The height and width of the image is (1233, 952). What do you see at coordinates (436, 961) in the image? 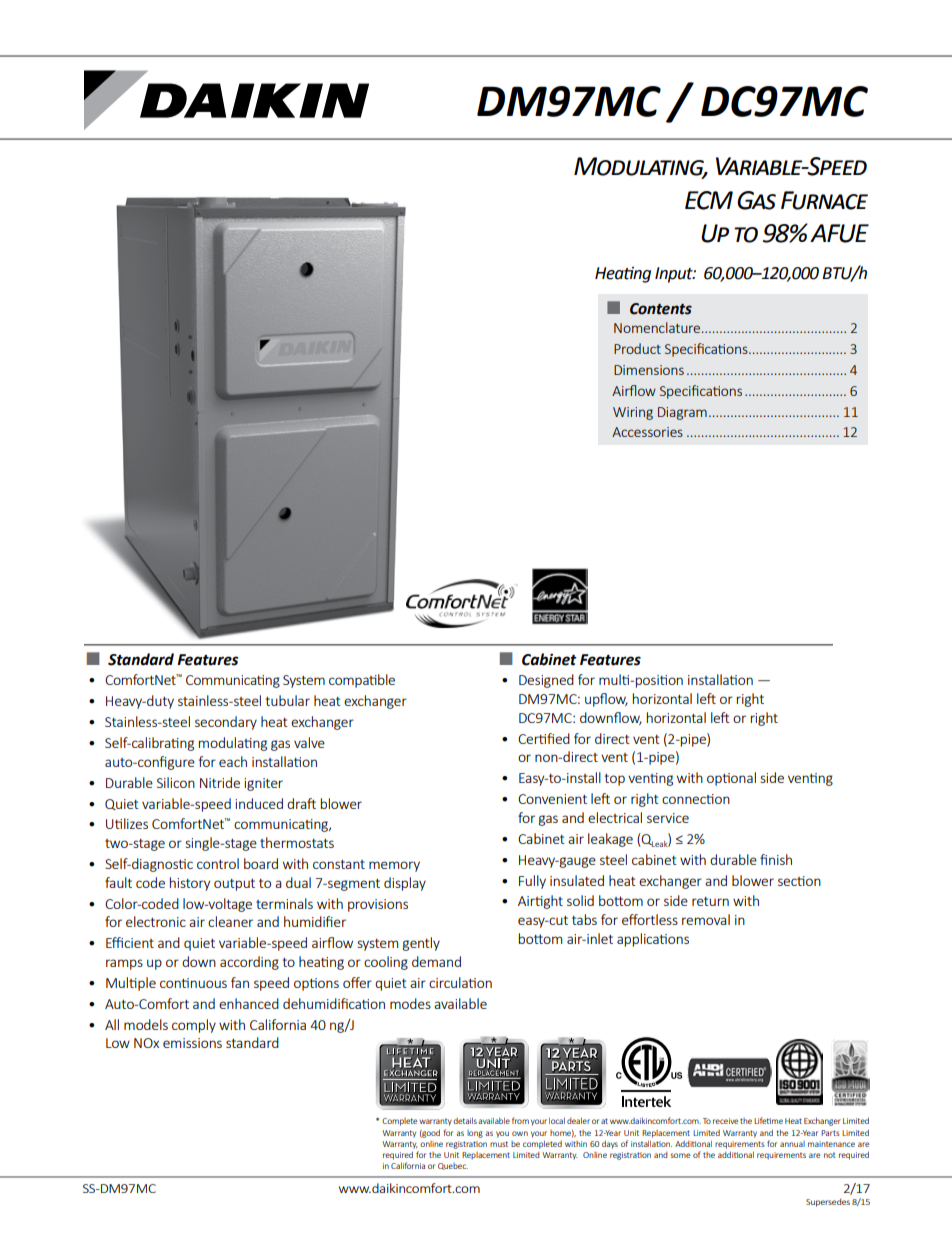
I see `demand` at bounding box center [436, 961].
